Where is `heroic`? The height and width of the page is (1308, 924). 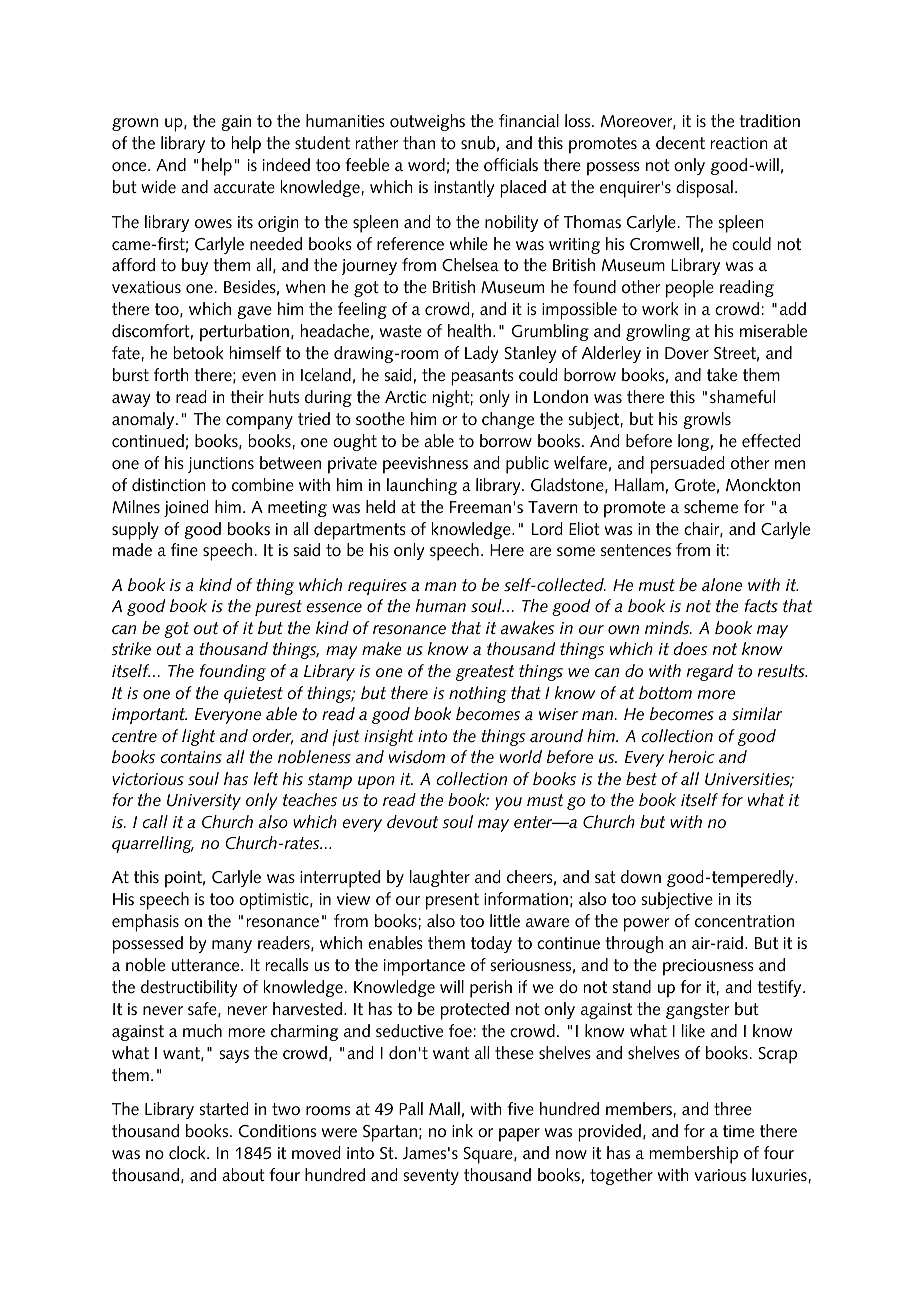
heroic is located at coordinates (691, 757).
